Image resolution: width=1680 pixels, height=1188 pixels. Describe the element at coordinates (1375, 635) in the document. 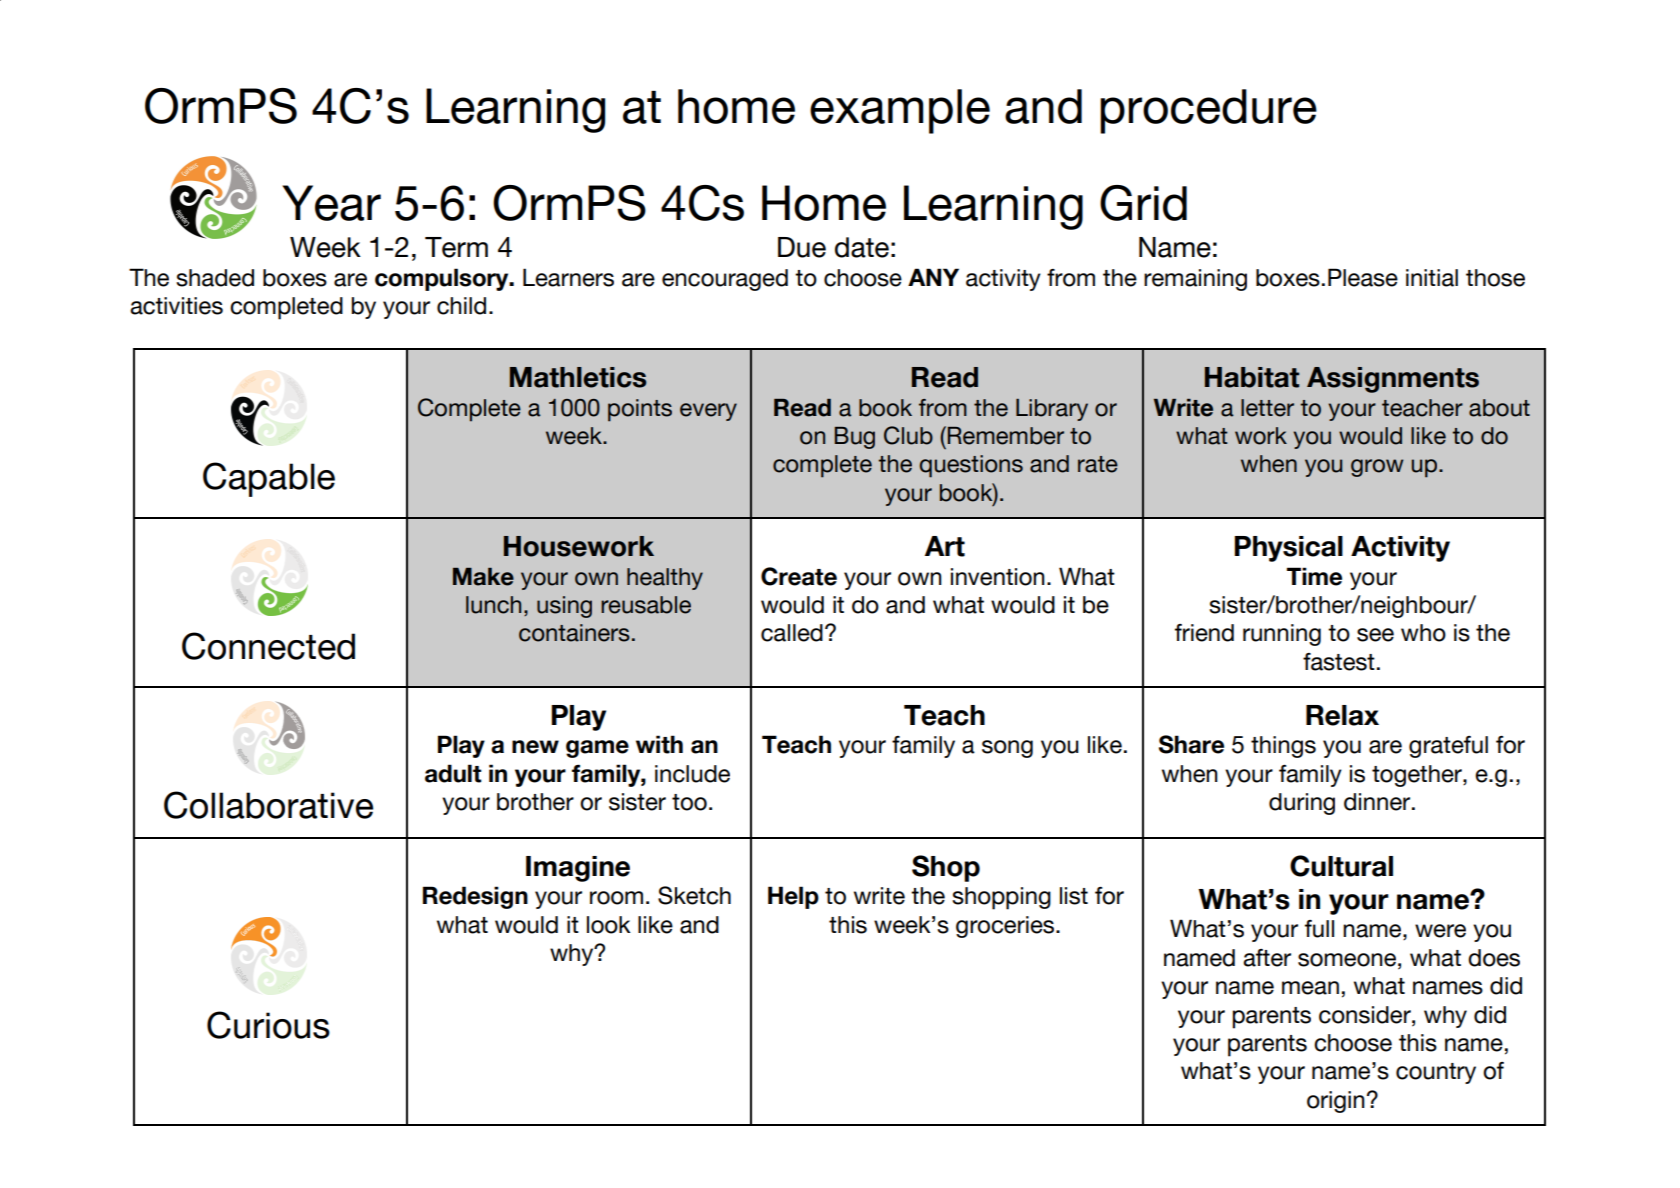

I see `see` at that location.
